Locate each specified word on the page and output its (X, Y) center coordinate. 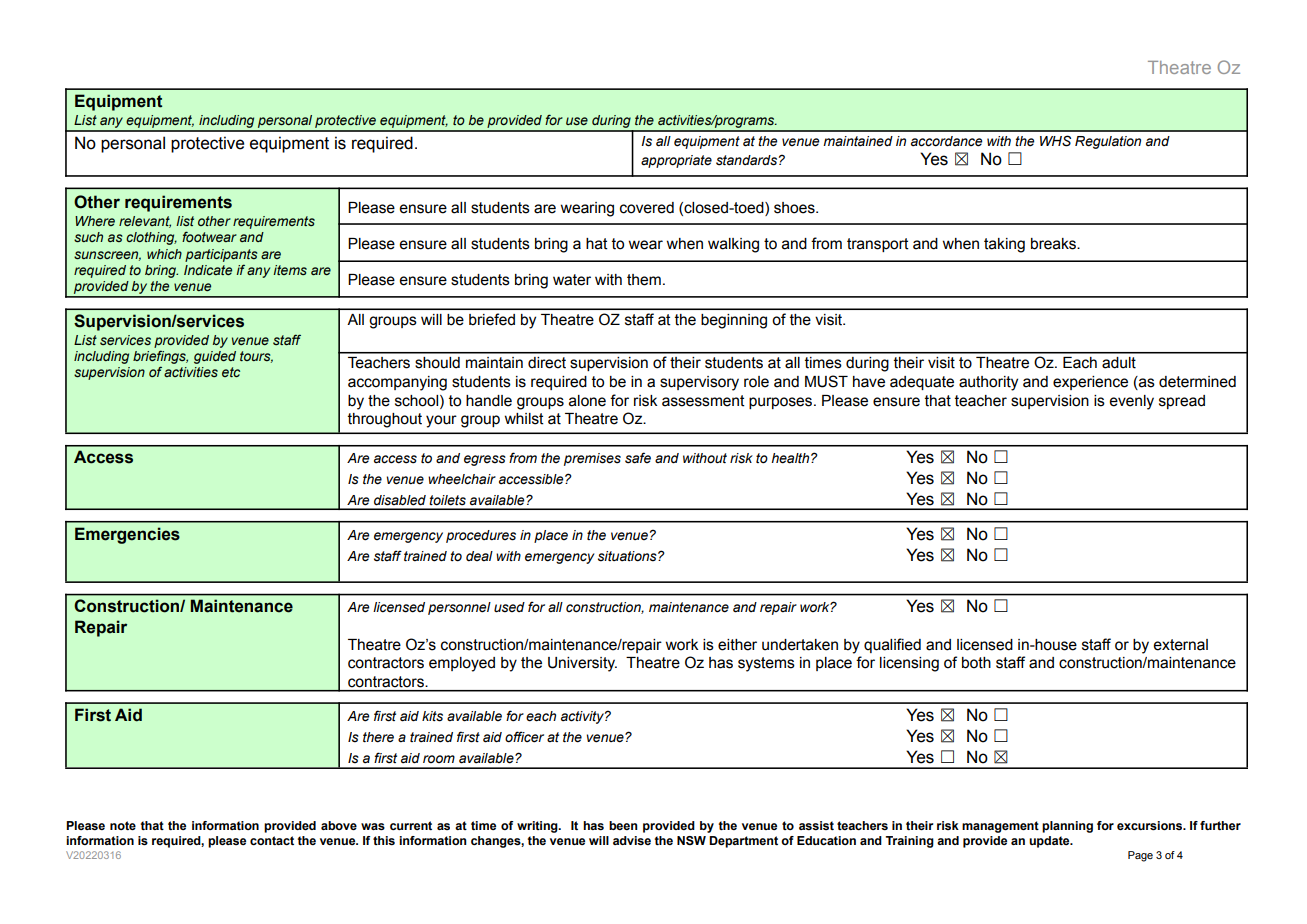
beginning (734, 321)
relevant (145, 222)
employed (462, 664)
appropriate (676, 161)
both (976, 663)
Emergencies (127, 535)
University (582, 664)
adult (1119, 363)
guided (215, 357)
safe (638, 458)
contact (272, 840)
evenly (1131, 402)
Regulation (1108, 142)
